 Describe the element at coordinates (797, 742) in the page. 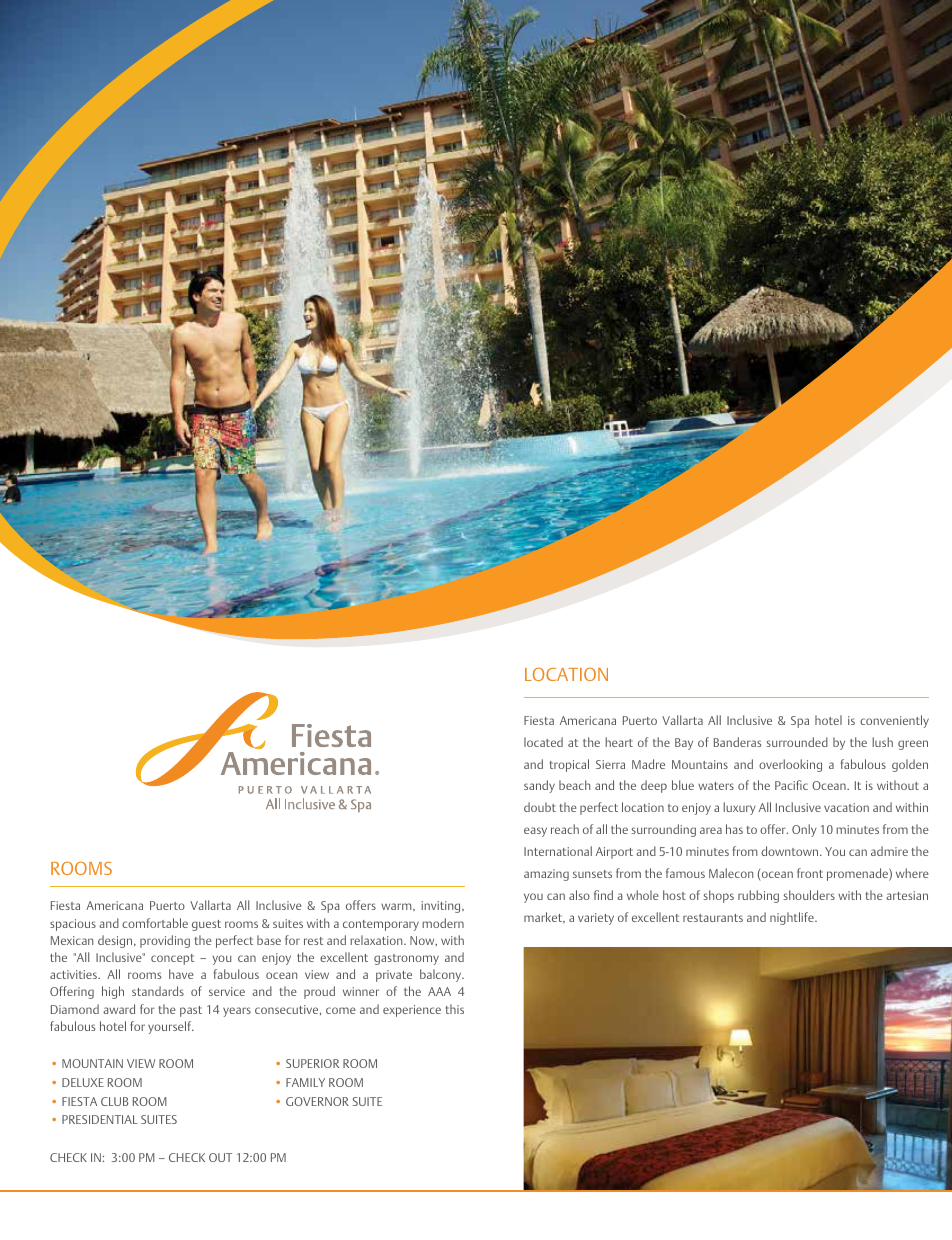

I see `surrounded` at that location.
